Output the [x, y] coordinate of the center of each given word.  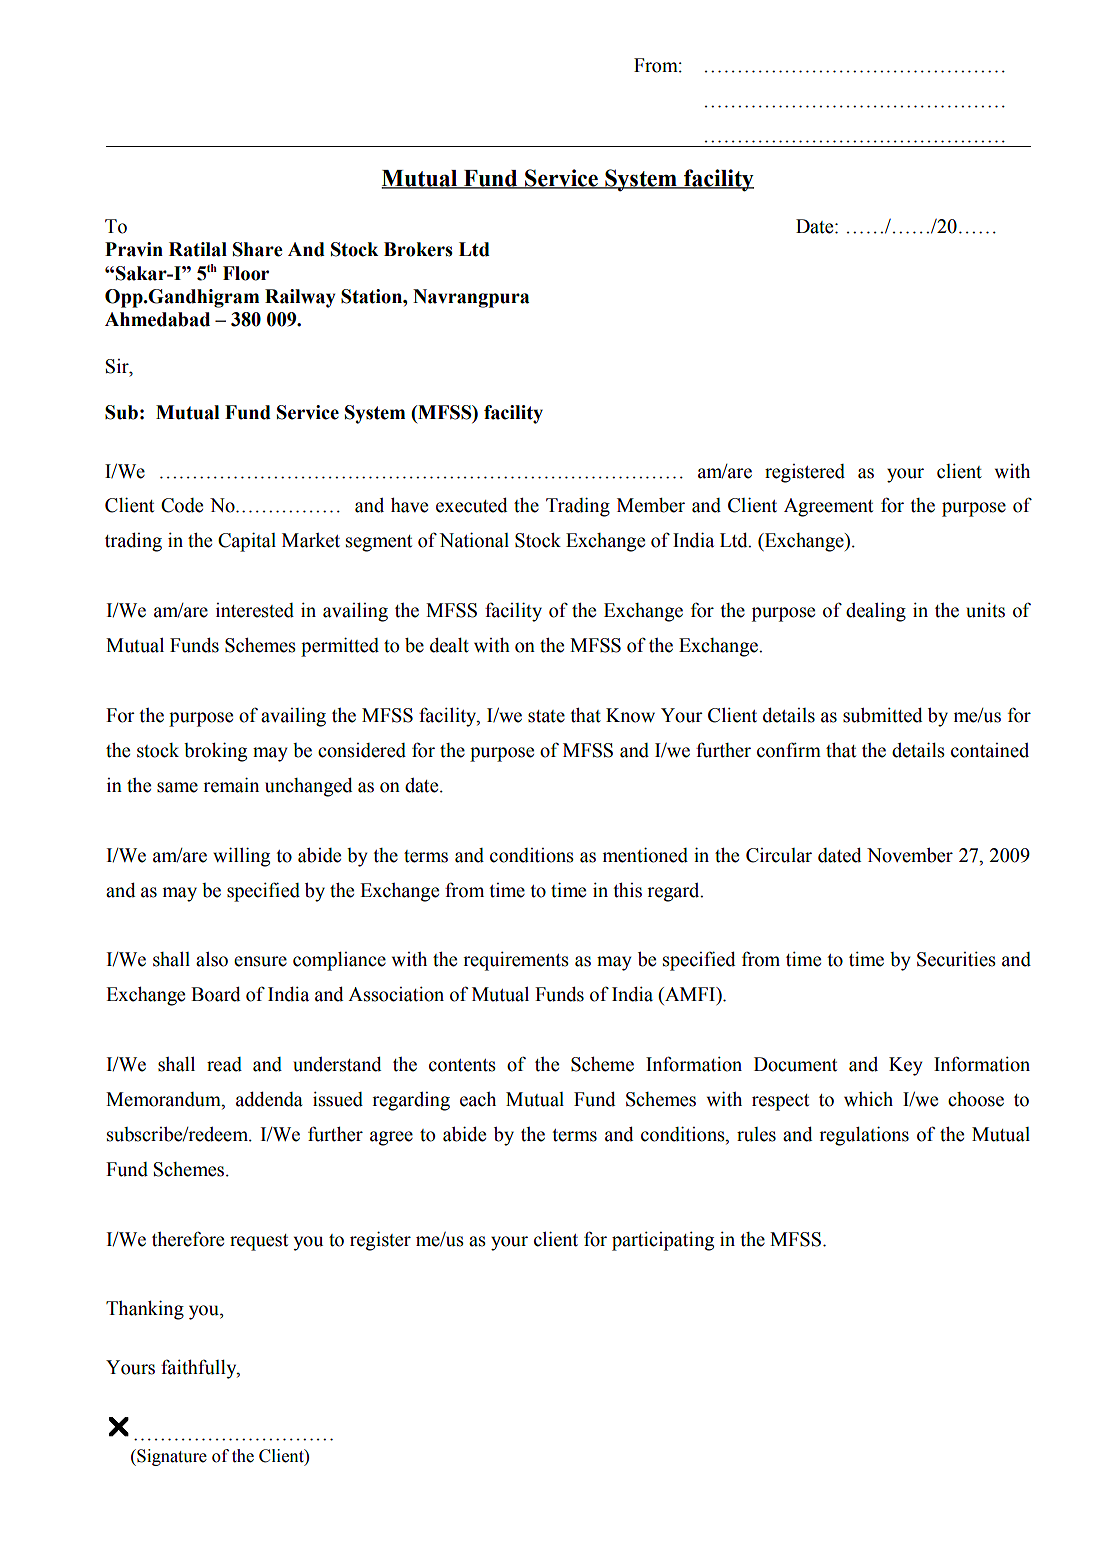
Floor [246, 273]
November [910, 855]
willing [241, 857]
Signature [171, 1457]
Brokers [418, 249]
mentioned [645, 855]
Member [651, 505]
